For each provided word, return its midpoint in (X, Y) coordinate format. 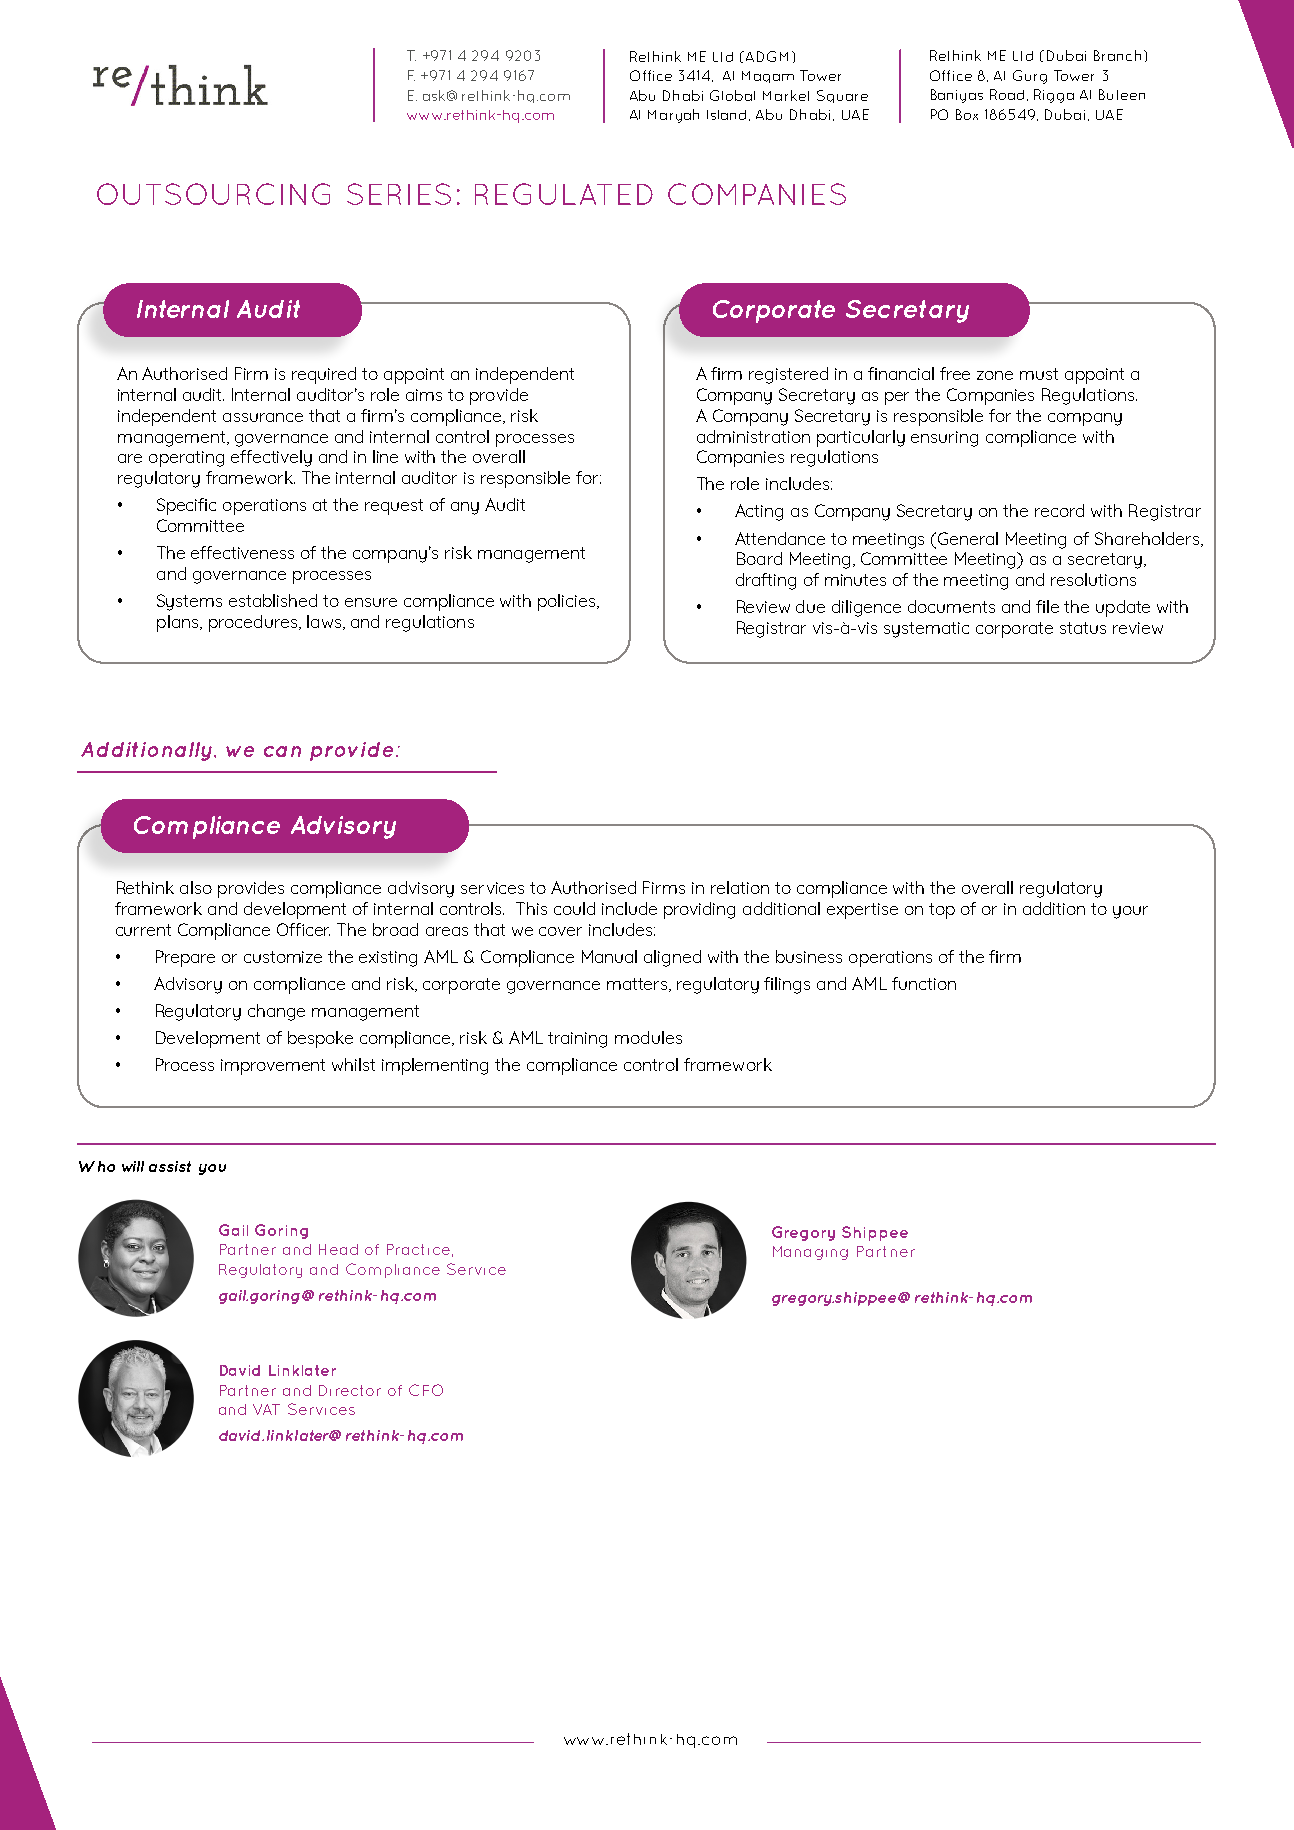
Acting (759, 512)
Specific (186, 506)
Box (967, 114)
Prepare (185, 958)
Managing (810, 1253)
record (1059, 510)
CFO (426, 1390)
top (942, 911)
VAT (266, 1409)
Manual (609, 956)
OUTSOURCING (213, 194)
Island (726, 115)
